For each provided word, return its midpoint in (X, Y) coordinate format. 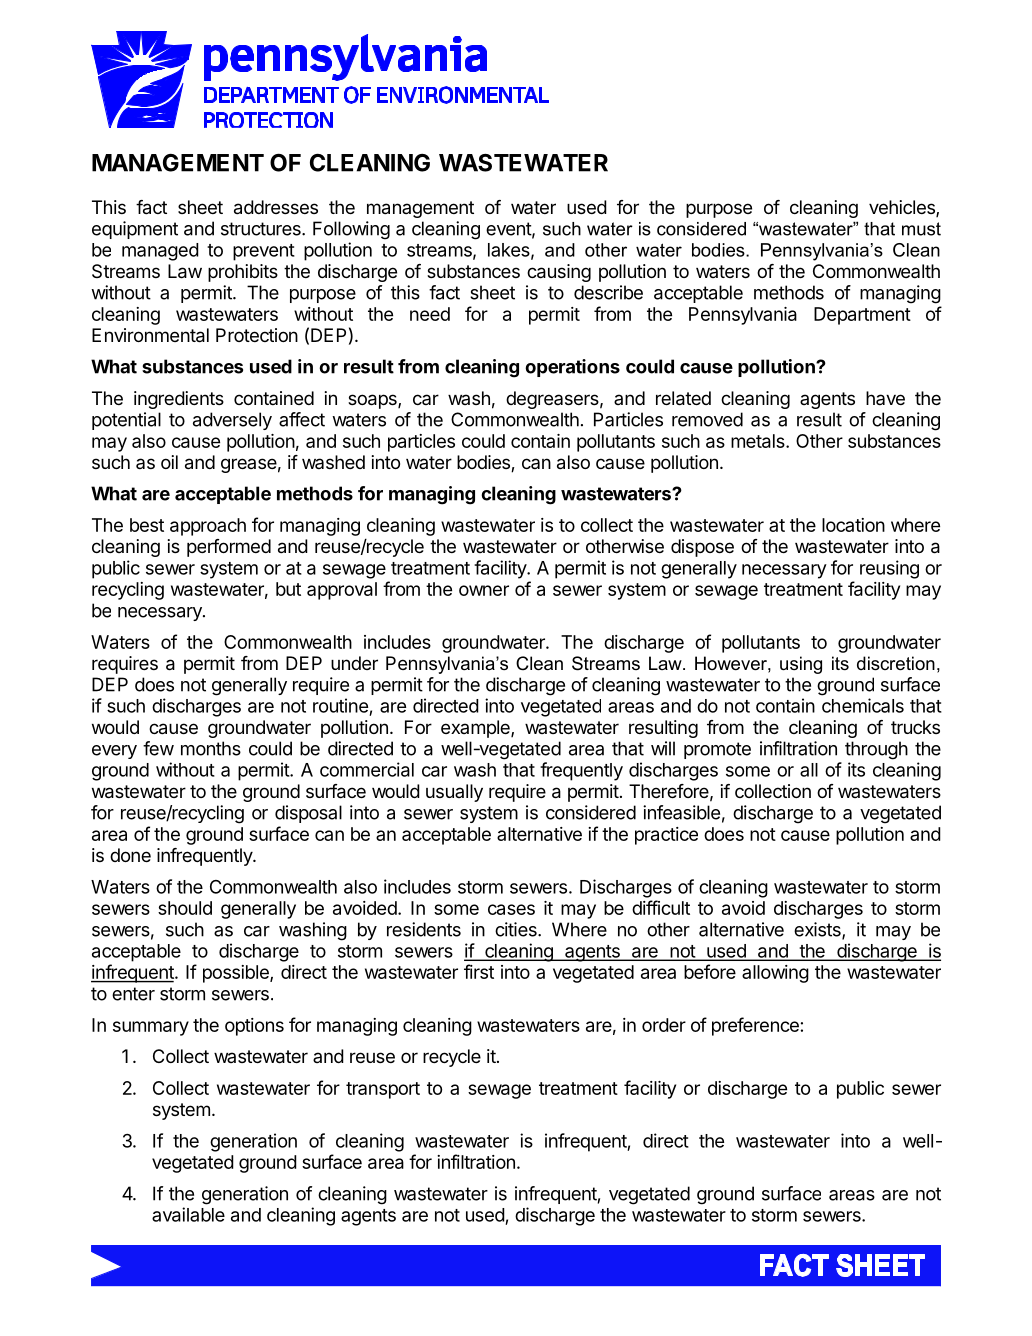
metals (759, 441)
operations (572, 368)
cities (517, 929)
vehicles (903, 208)
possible (237, 974)
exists (818, 930)
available (188, 1214)
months (211, 748)
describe (608, 292)
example (476, 729)
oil (169, 462)
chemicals (863, 705)
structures (262, 229)
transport (383, 1090)
